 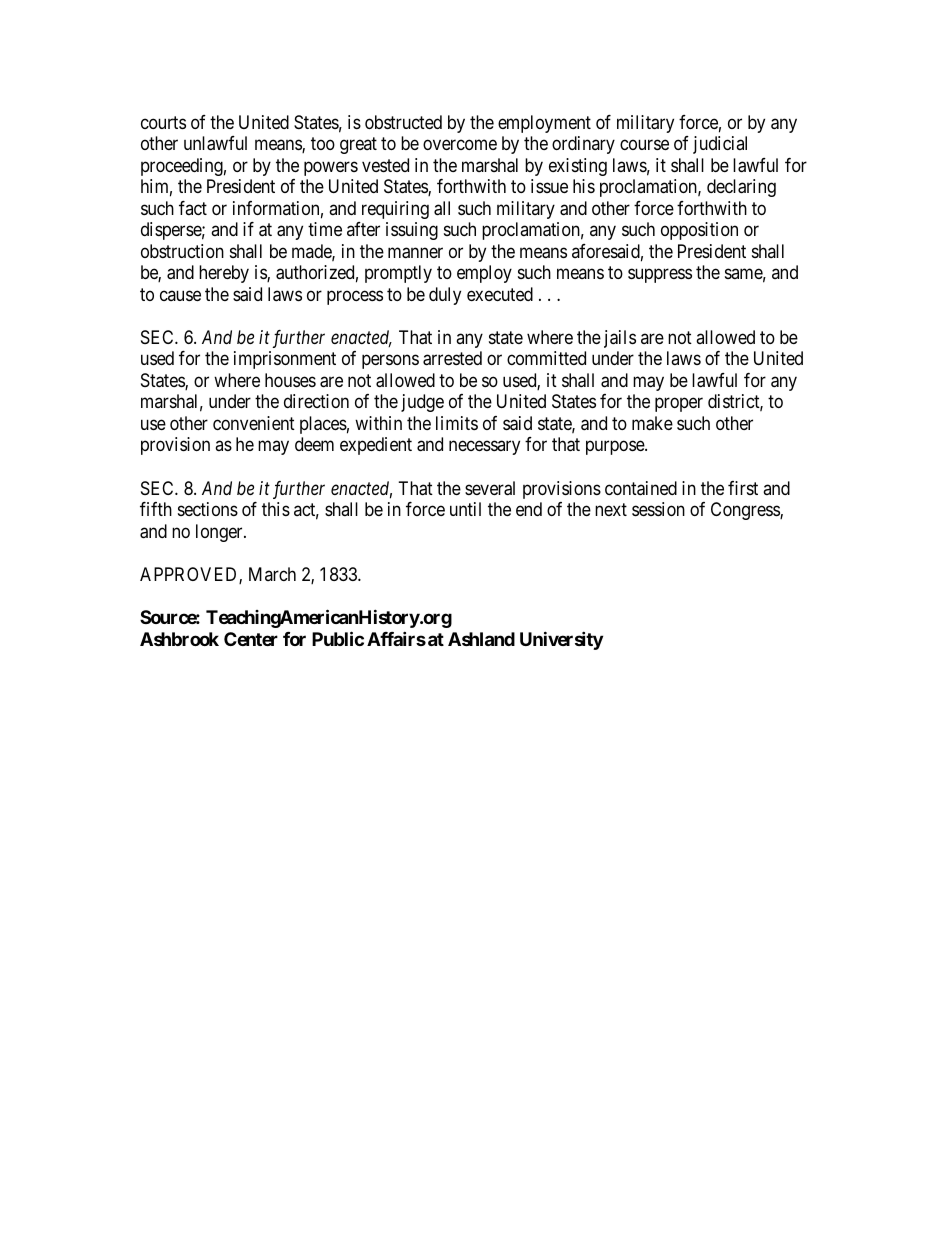 I want to click on contained, so click(x=641, y=488).
